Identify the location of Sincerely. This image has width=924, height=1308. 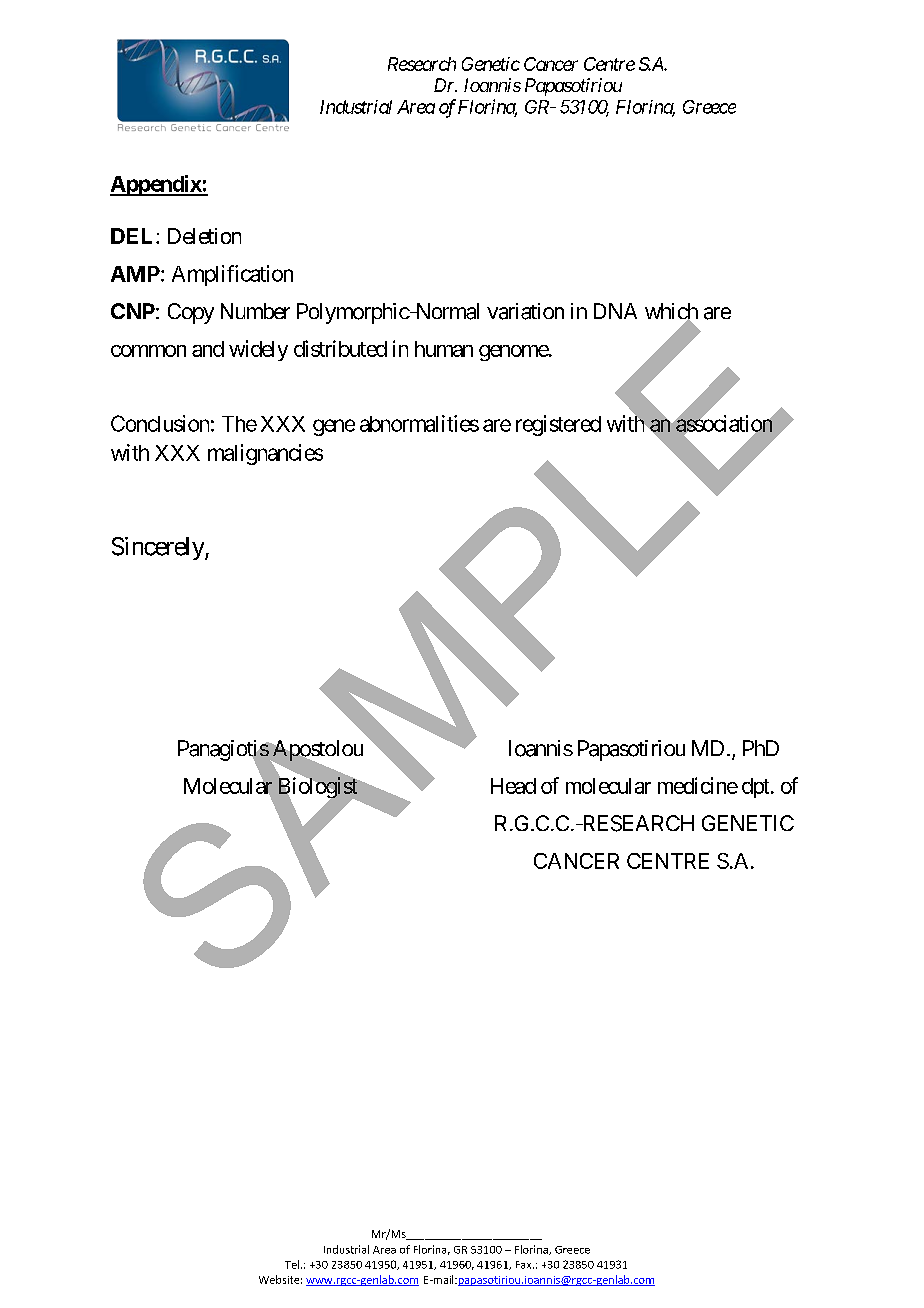
(159, 548).
